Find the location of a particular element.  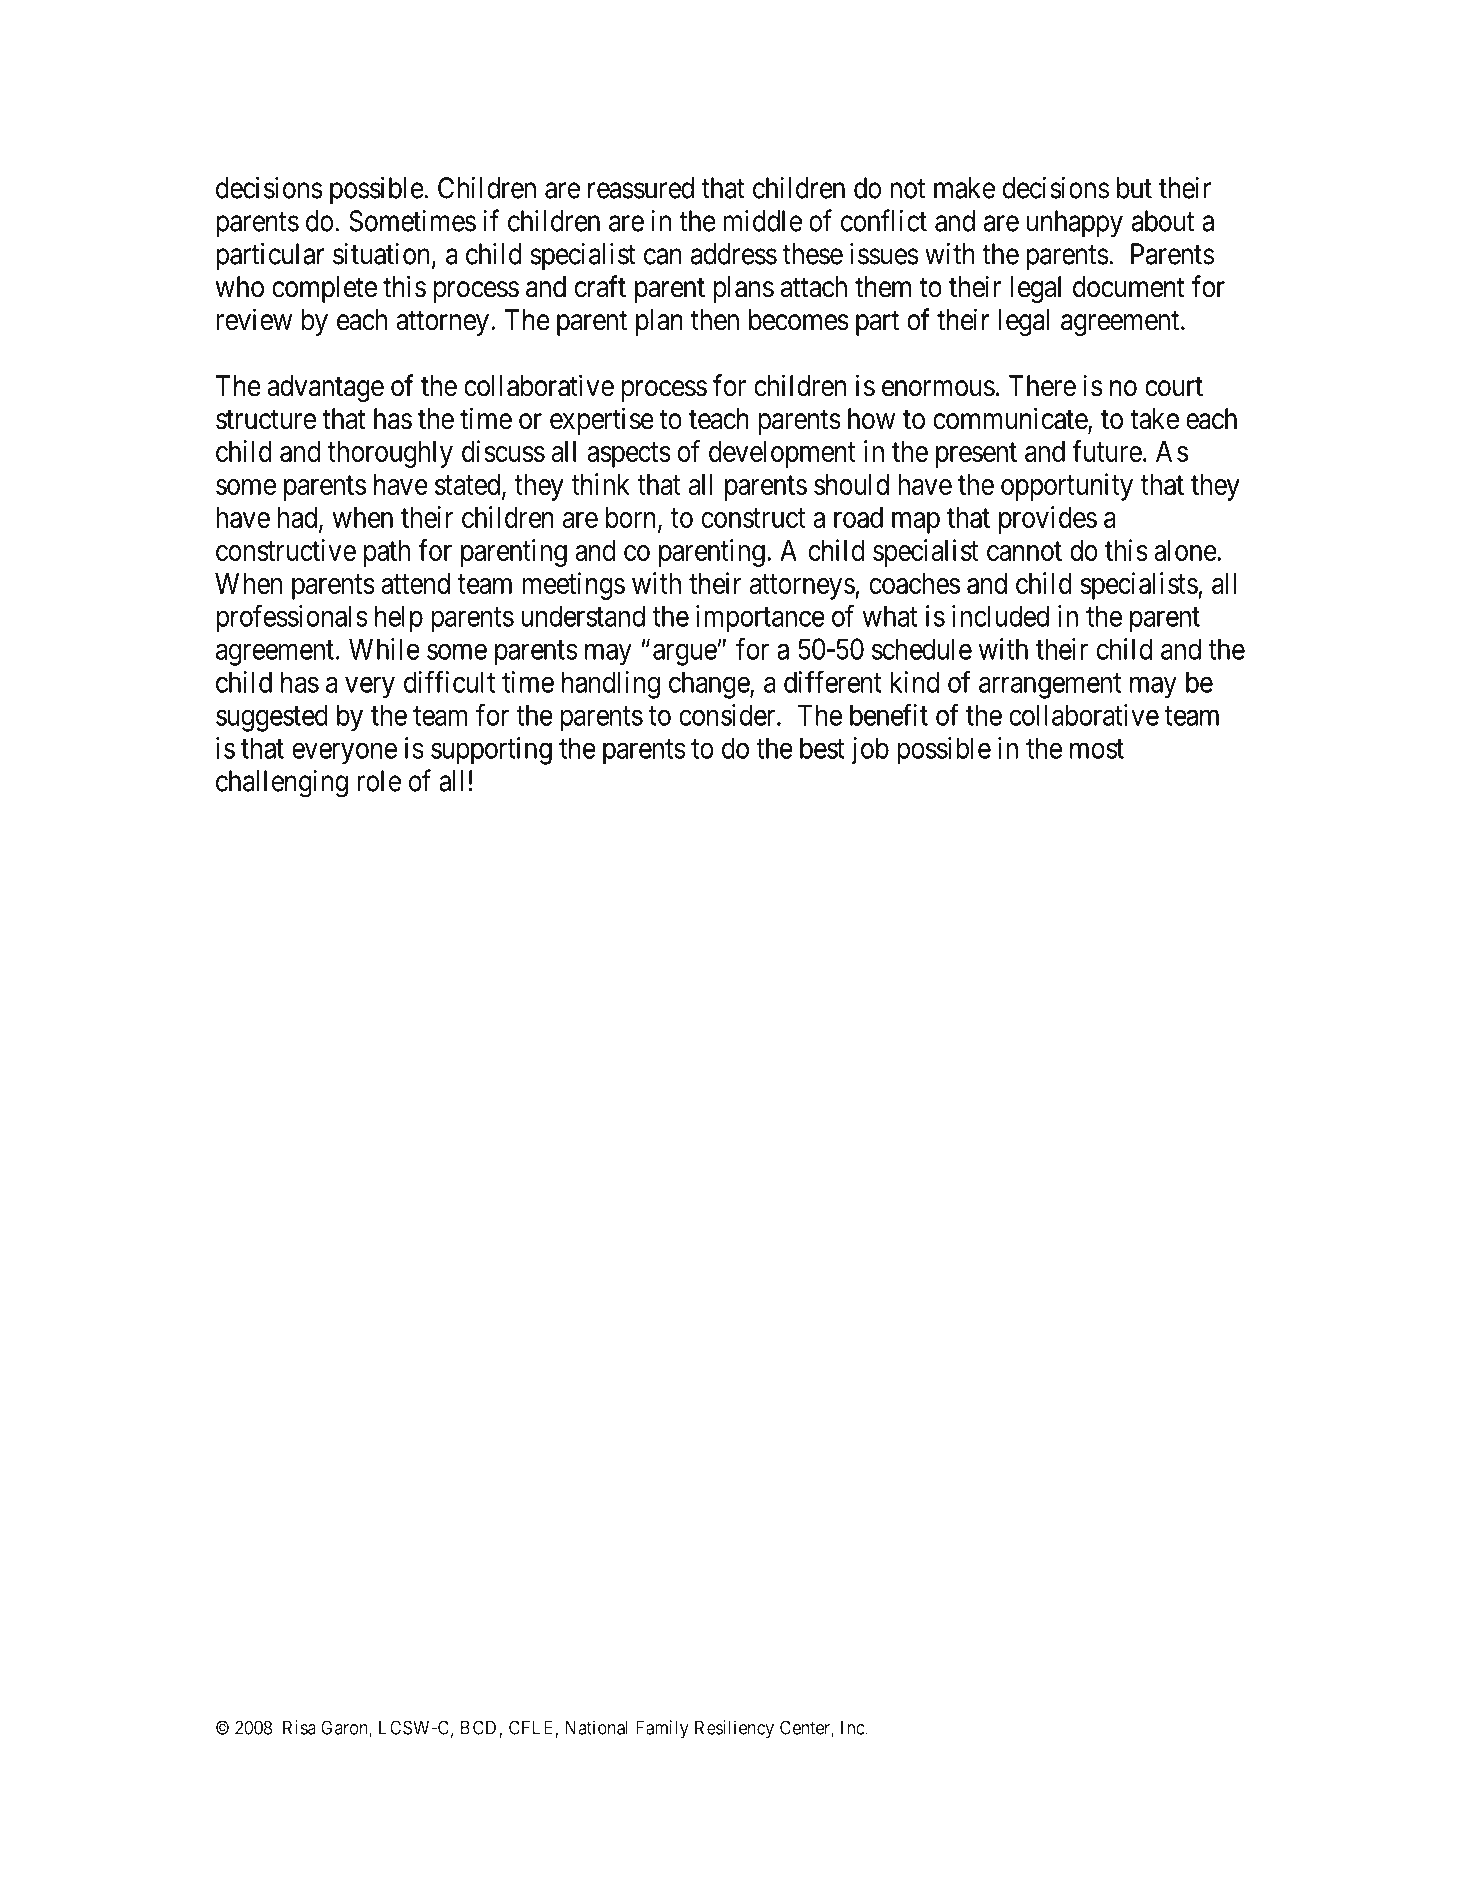

Resiliency is located at coordinates (734, 1729).
